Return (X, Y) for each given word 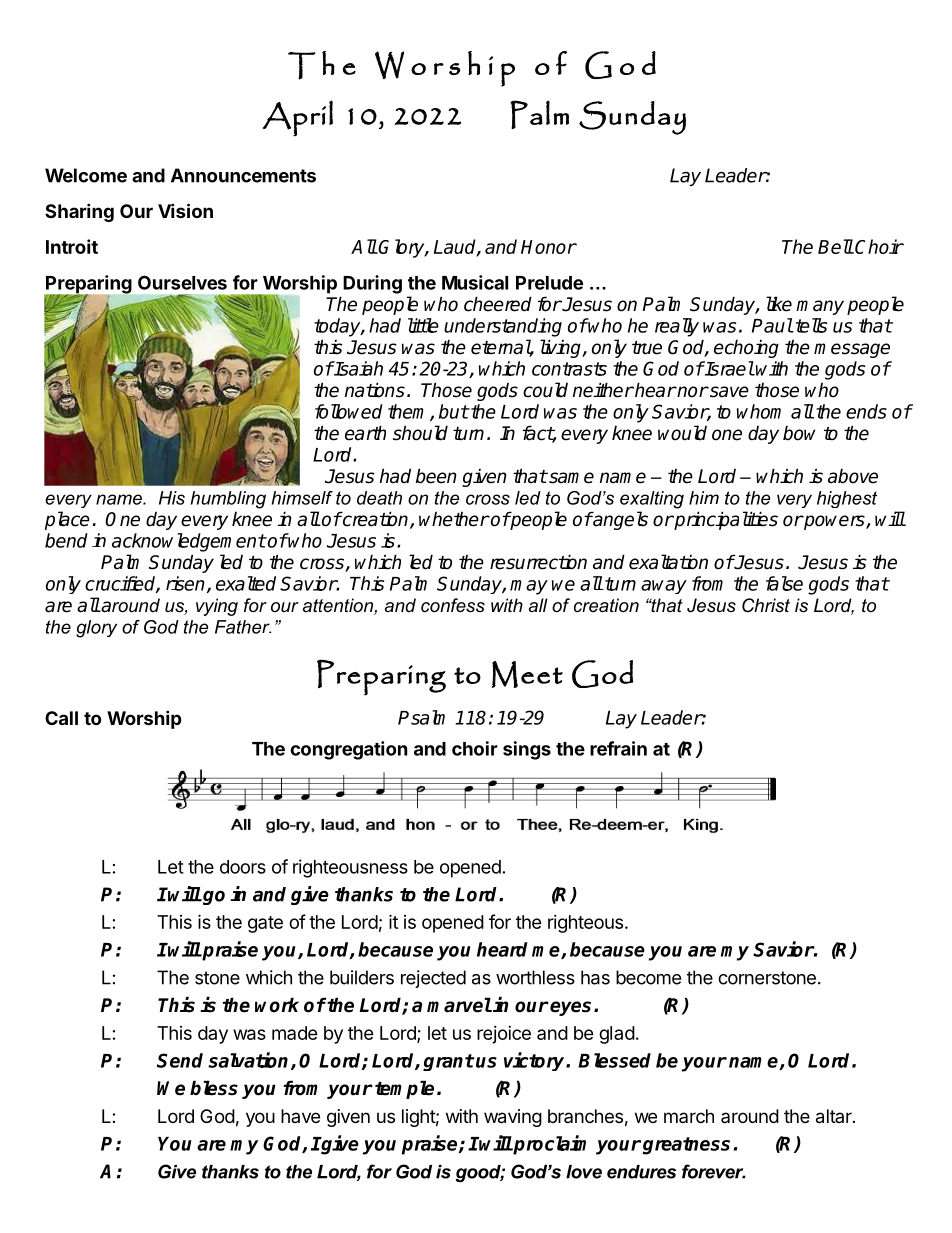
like (779, 304)
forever (714, 1171)
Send (180, 1060)
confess (453, 605)
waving (513, 1118)
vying (217, 607)
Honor (548, 247)
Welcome (86, 175)
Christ (766, 605)
